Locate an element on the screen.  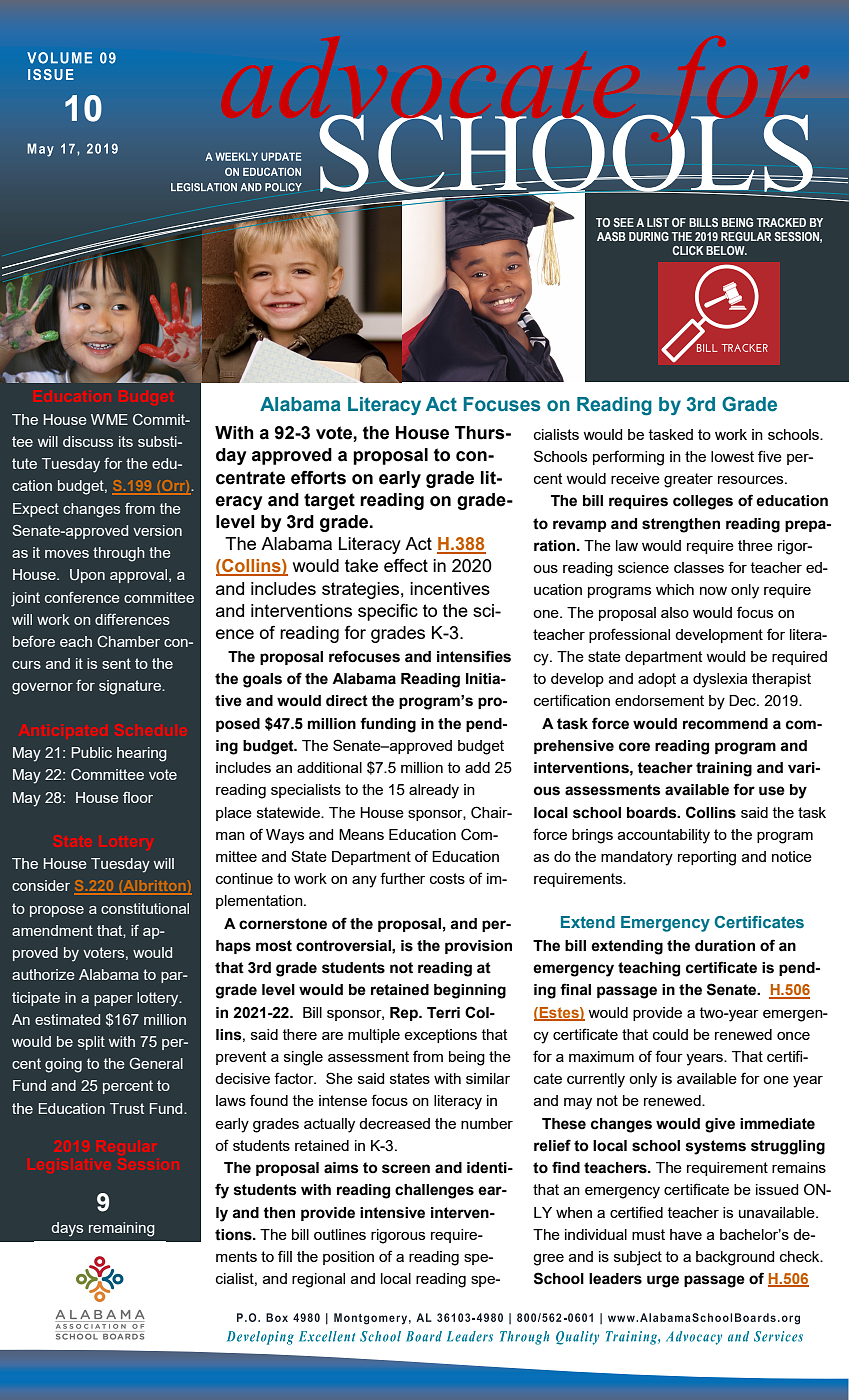
BELOW is located at coordinates (726, 250).
